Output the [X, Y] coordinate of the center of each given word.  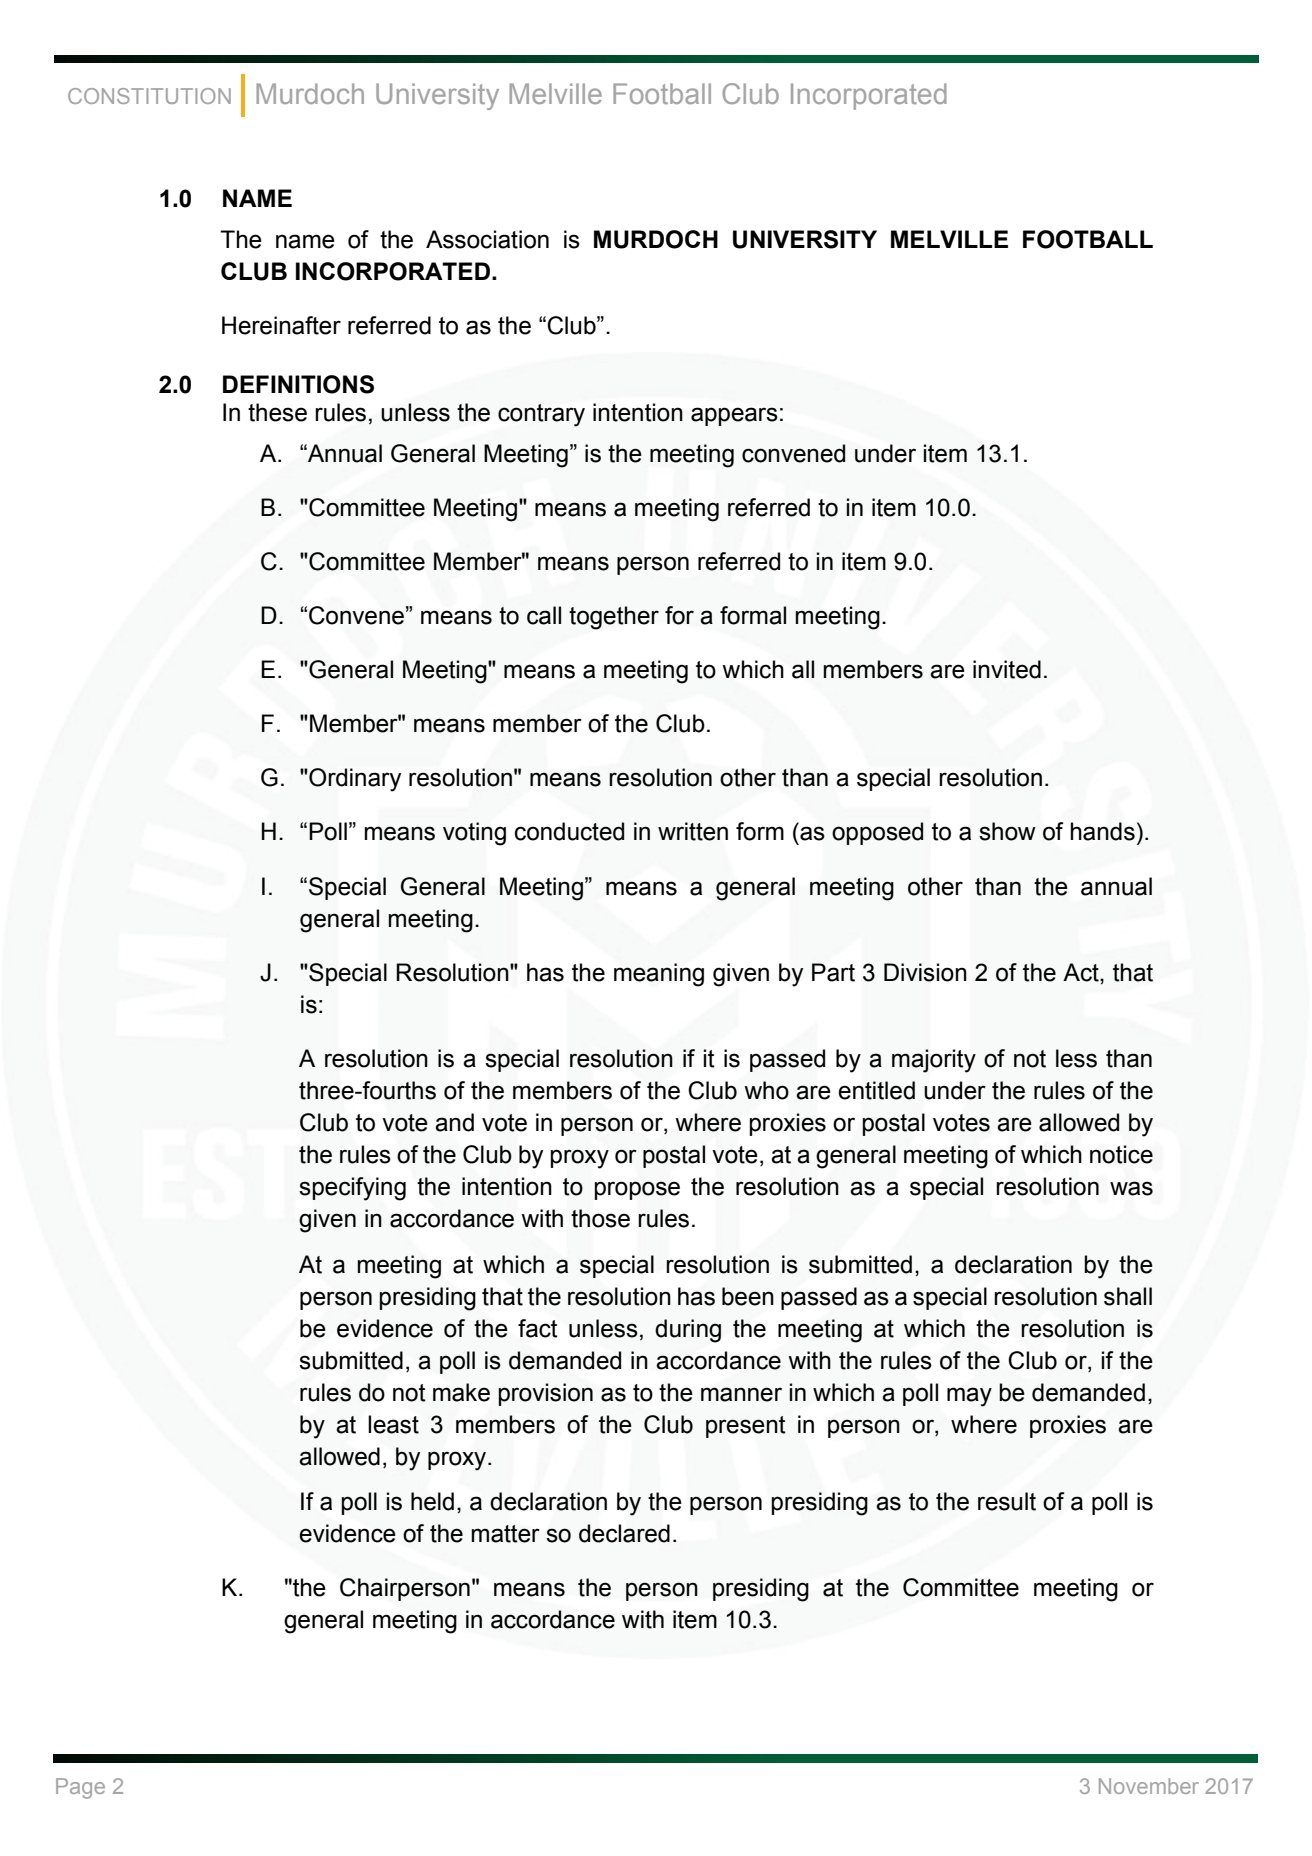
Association [487, 239]
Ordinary [354, 780]
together [614, 618]
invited [1007, 669]
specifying [352, 1189]
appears [734, 416]
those [600, 1218]
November [1149, 1786]
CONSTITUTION [149, 96]
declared [624, 1533]
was [1131, 1188]
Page [80, 1788]
